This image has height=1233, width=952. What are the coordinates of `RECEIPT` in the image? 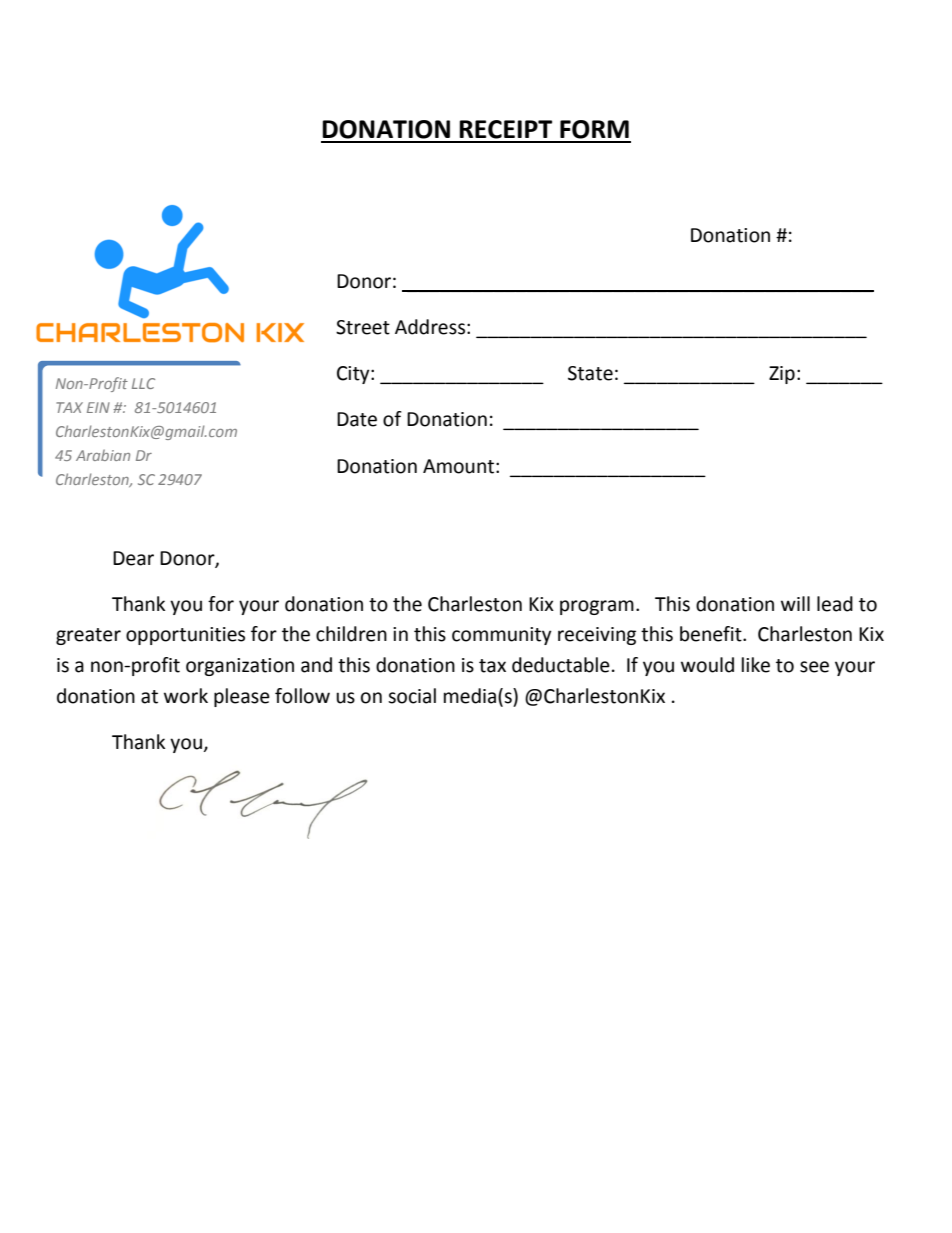 It's located at (505, 129).
